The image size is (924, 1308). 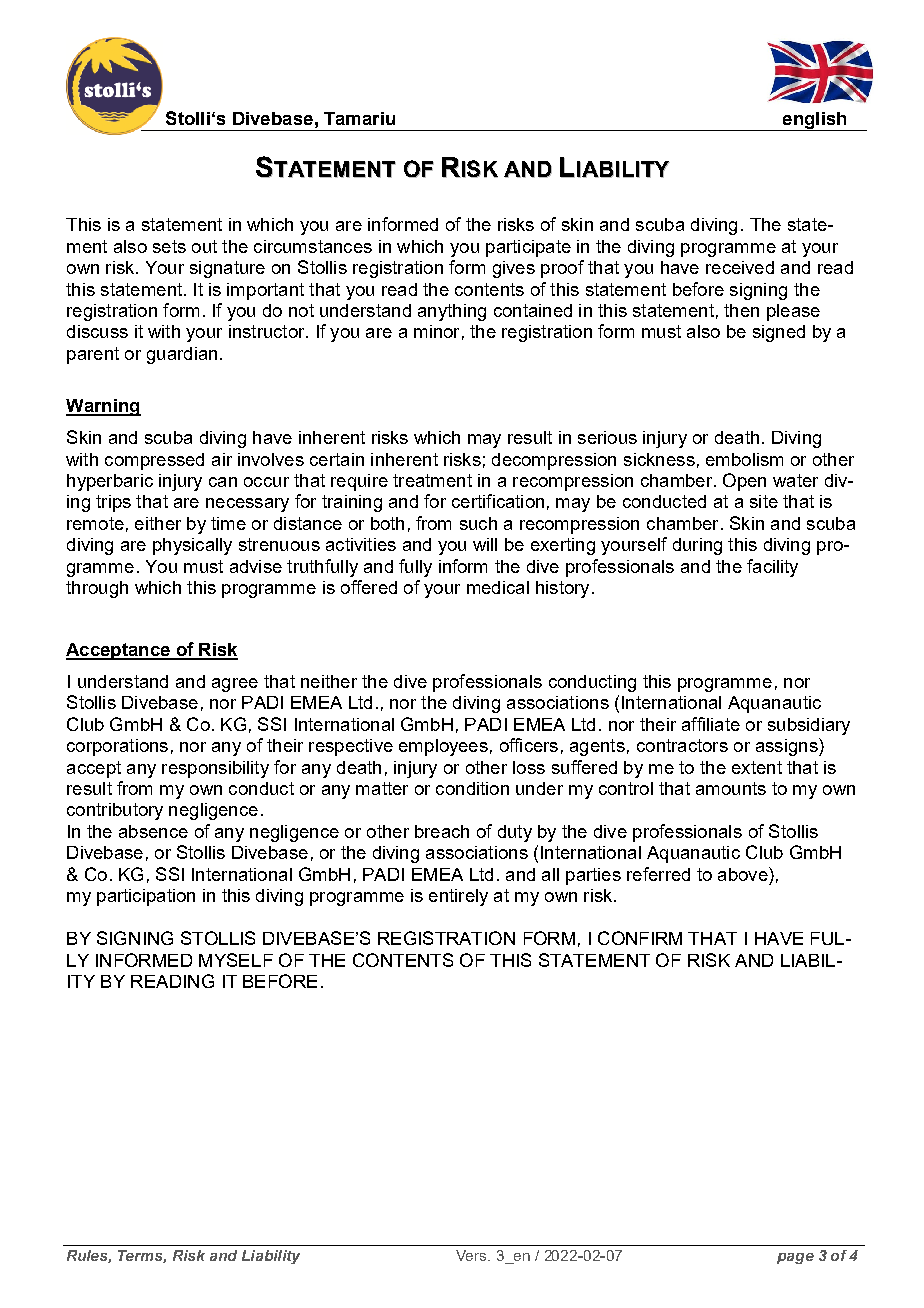 What do you see at coordinates (458, 897) in the document?
I see `entirely` at bounding box center [458, 897].
